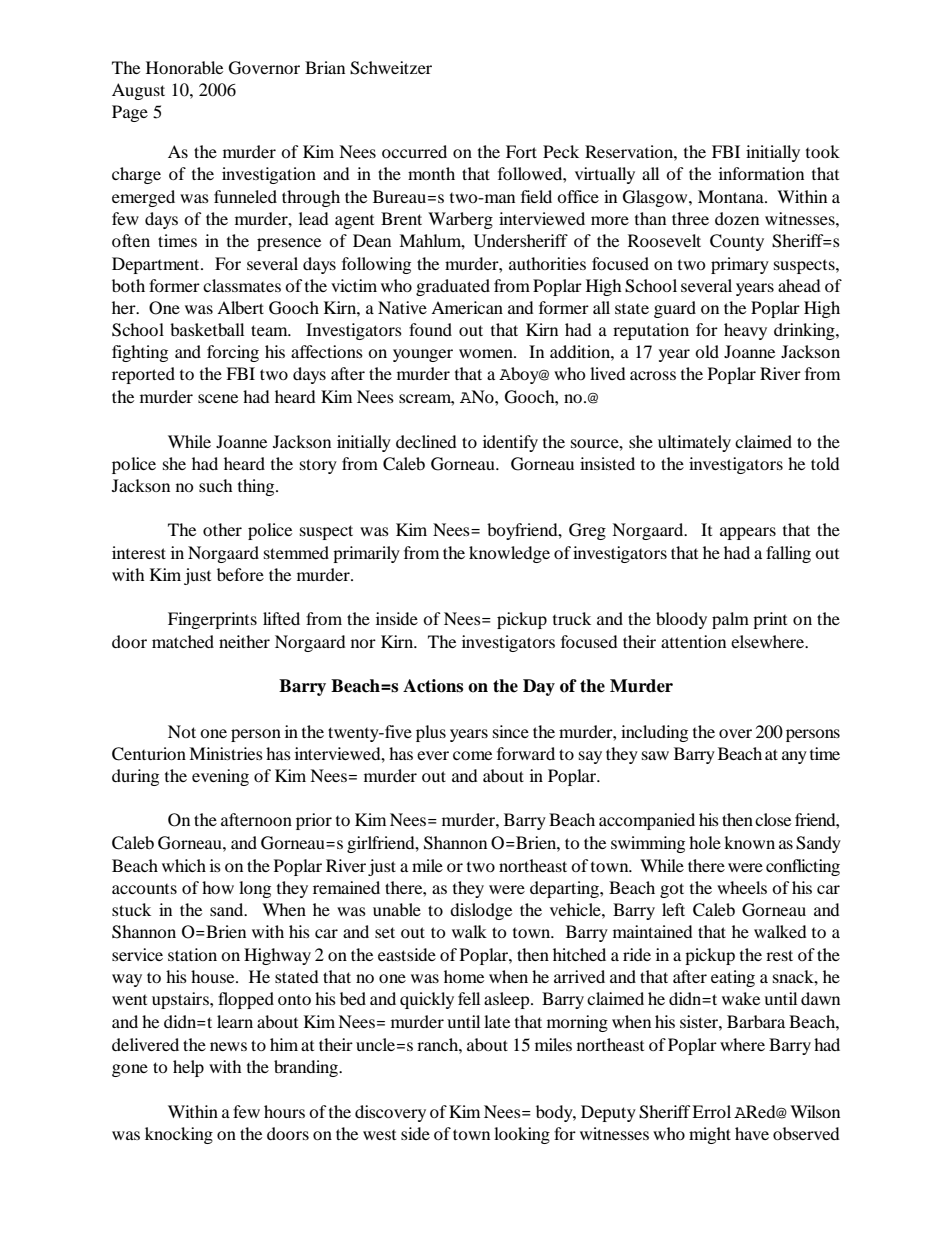 This screenshot has width=952, height=1233. What do you see at coordinates (761, 173) in the screenshot?
I see `information` at bounding box center [761, 173].
